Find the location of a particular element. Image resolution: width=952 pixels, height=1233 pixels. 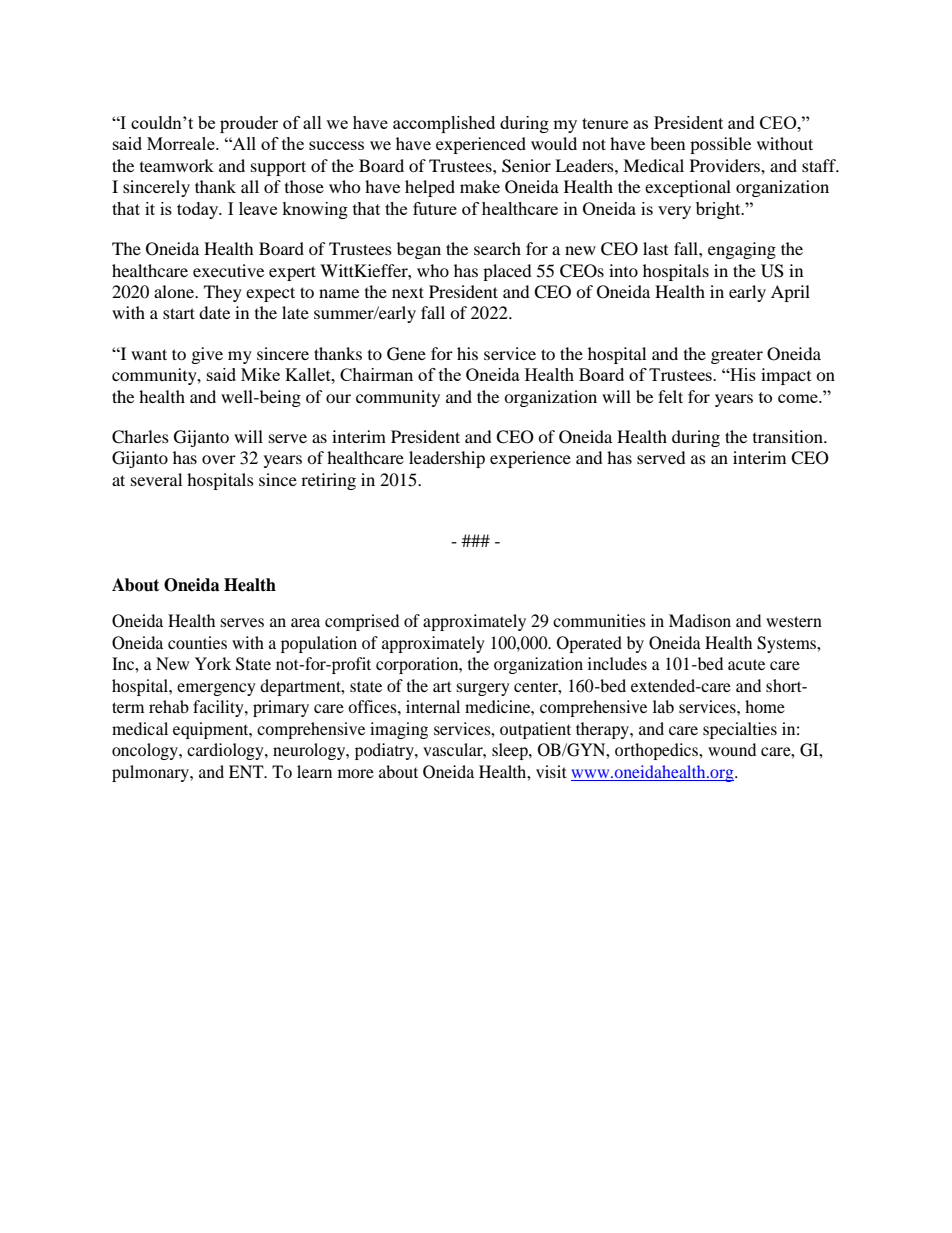

possible is located at coordinates (720, 145).
